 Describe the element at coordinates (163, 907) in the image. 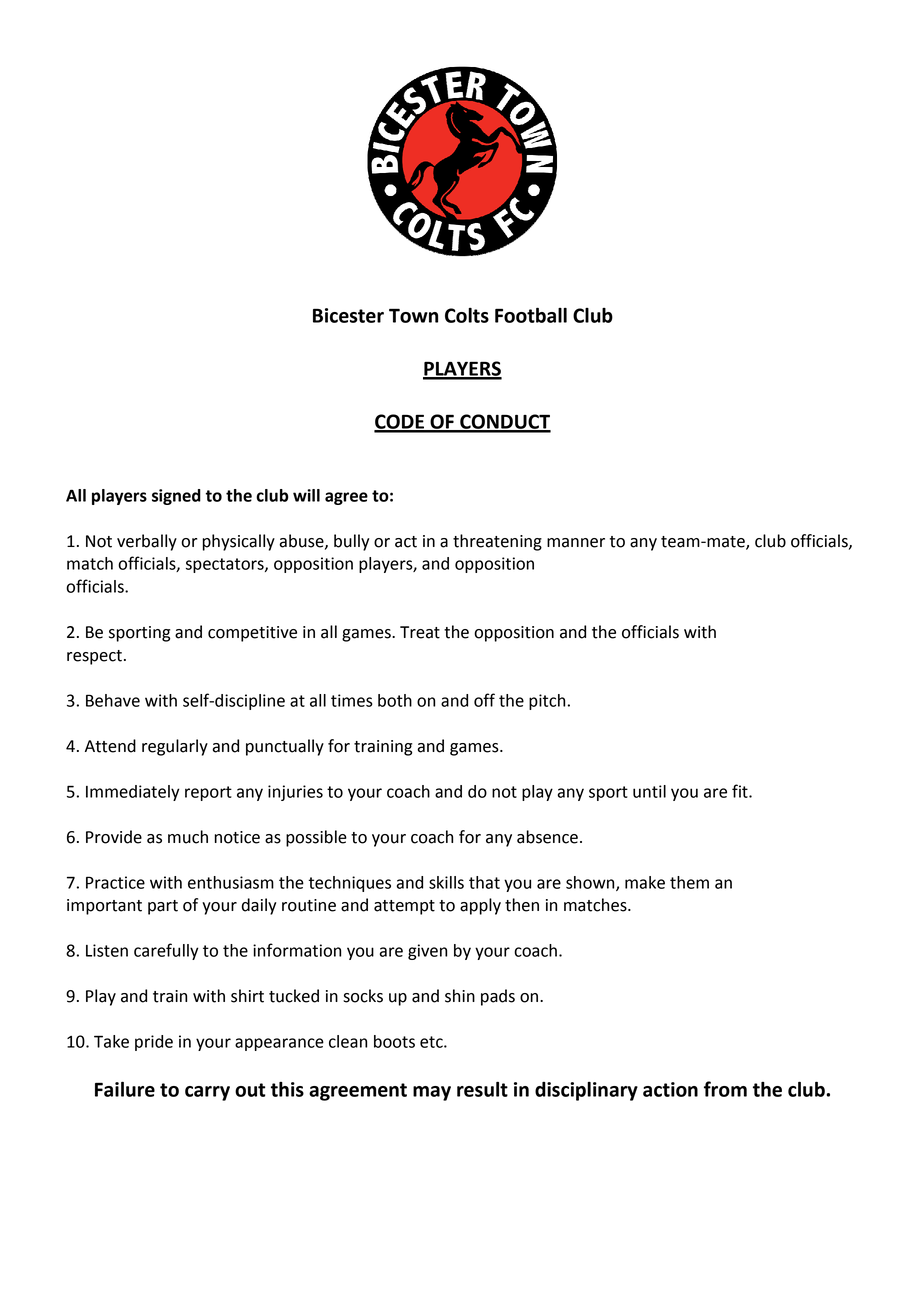

I see `part` at that location.
